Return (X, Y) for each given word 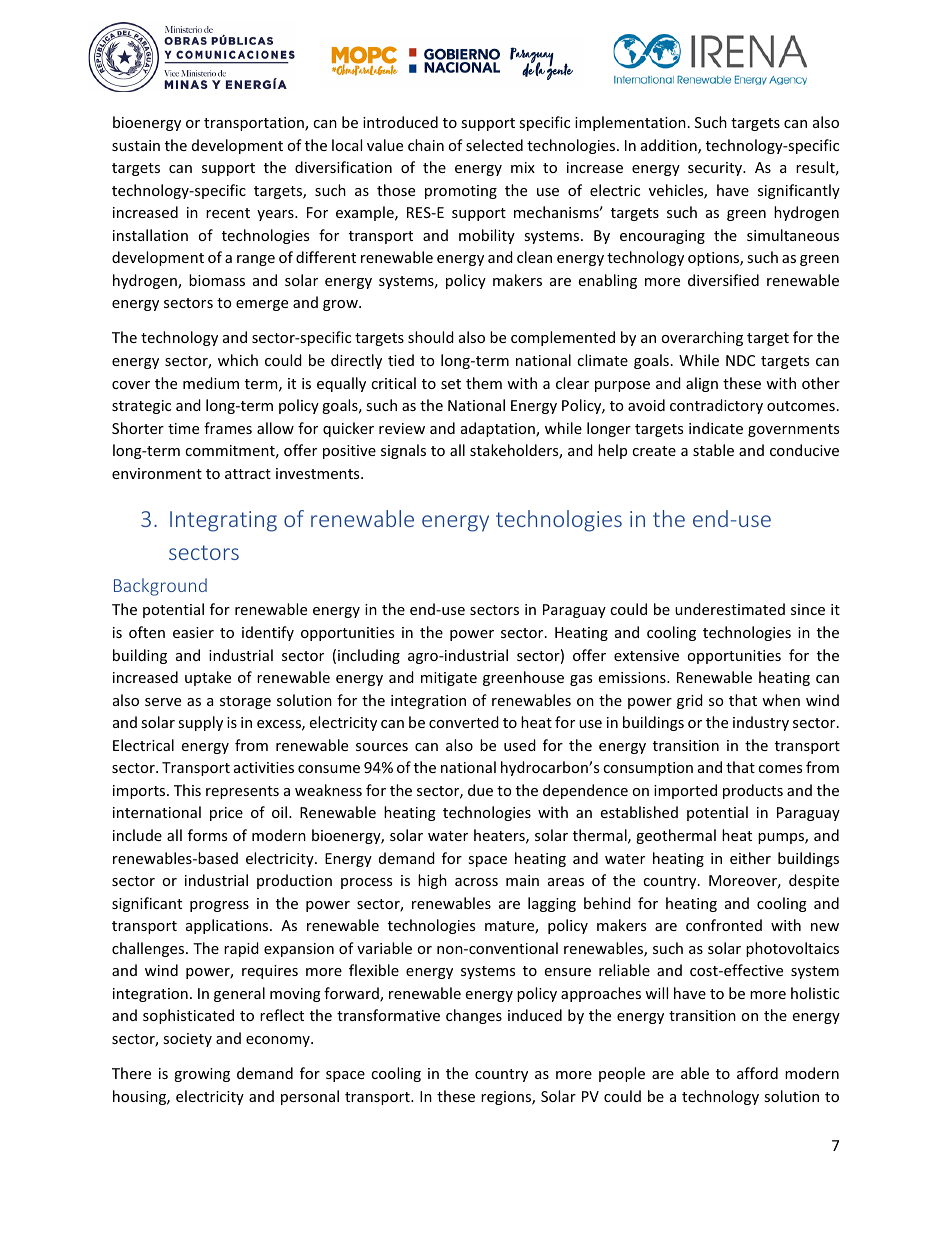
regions (507, 1098)
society (187, 1040)
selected (494, 145)
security (716, 169)
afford (757, 1073)
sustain (136, 145)
